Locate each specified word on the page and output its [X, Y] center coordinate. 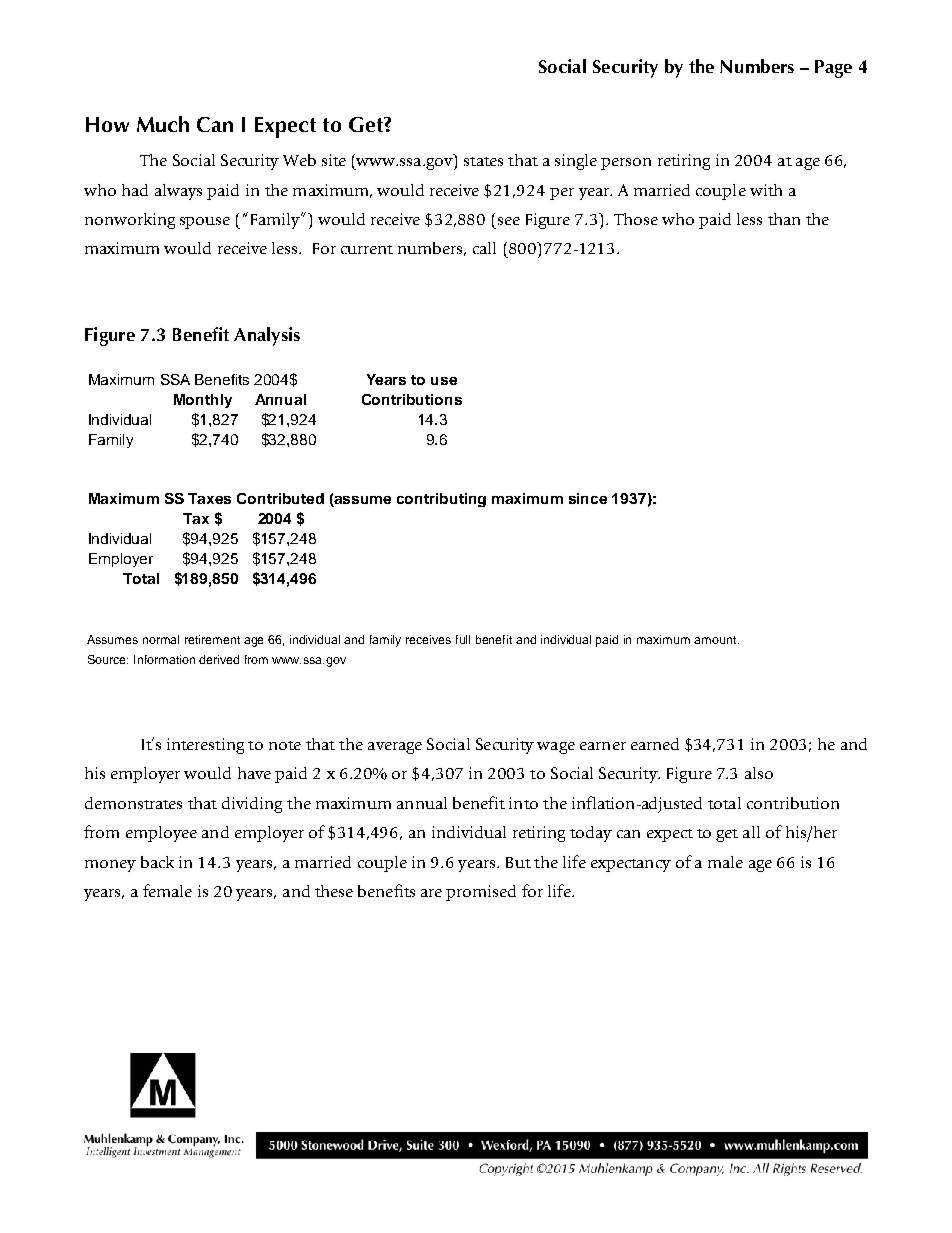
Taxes [209, 498]
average [395, 748]
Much [163, 124]
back [157, 862]
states [483, 161]
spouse [205, 223]
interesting [205, 746]
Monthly [203, 401]
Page [833, 69]
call [484, 248]
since [588, 498]
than [784, 219]
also [759, 773]
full [463, 639]
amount [716, 640]
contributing [441, 500]
